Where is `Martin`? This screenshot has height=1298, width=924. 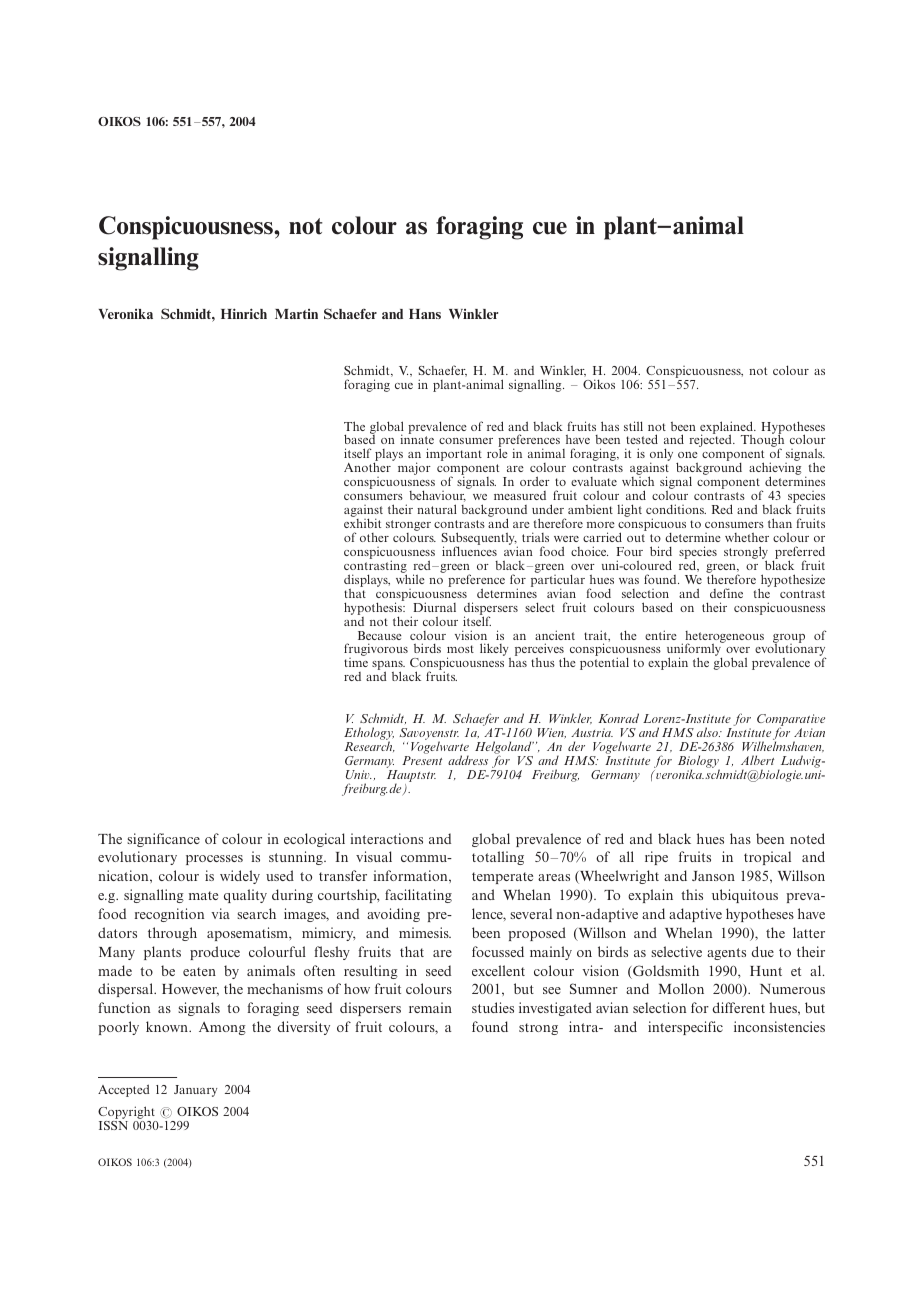 Martin is located at coordinates (296, 314).
